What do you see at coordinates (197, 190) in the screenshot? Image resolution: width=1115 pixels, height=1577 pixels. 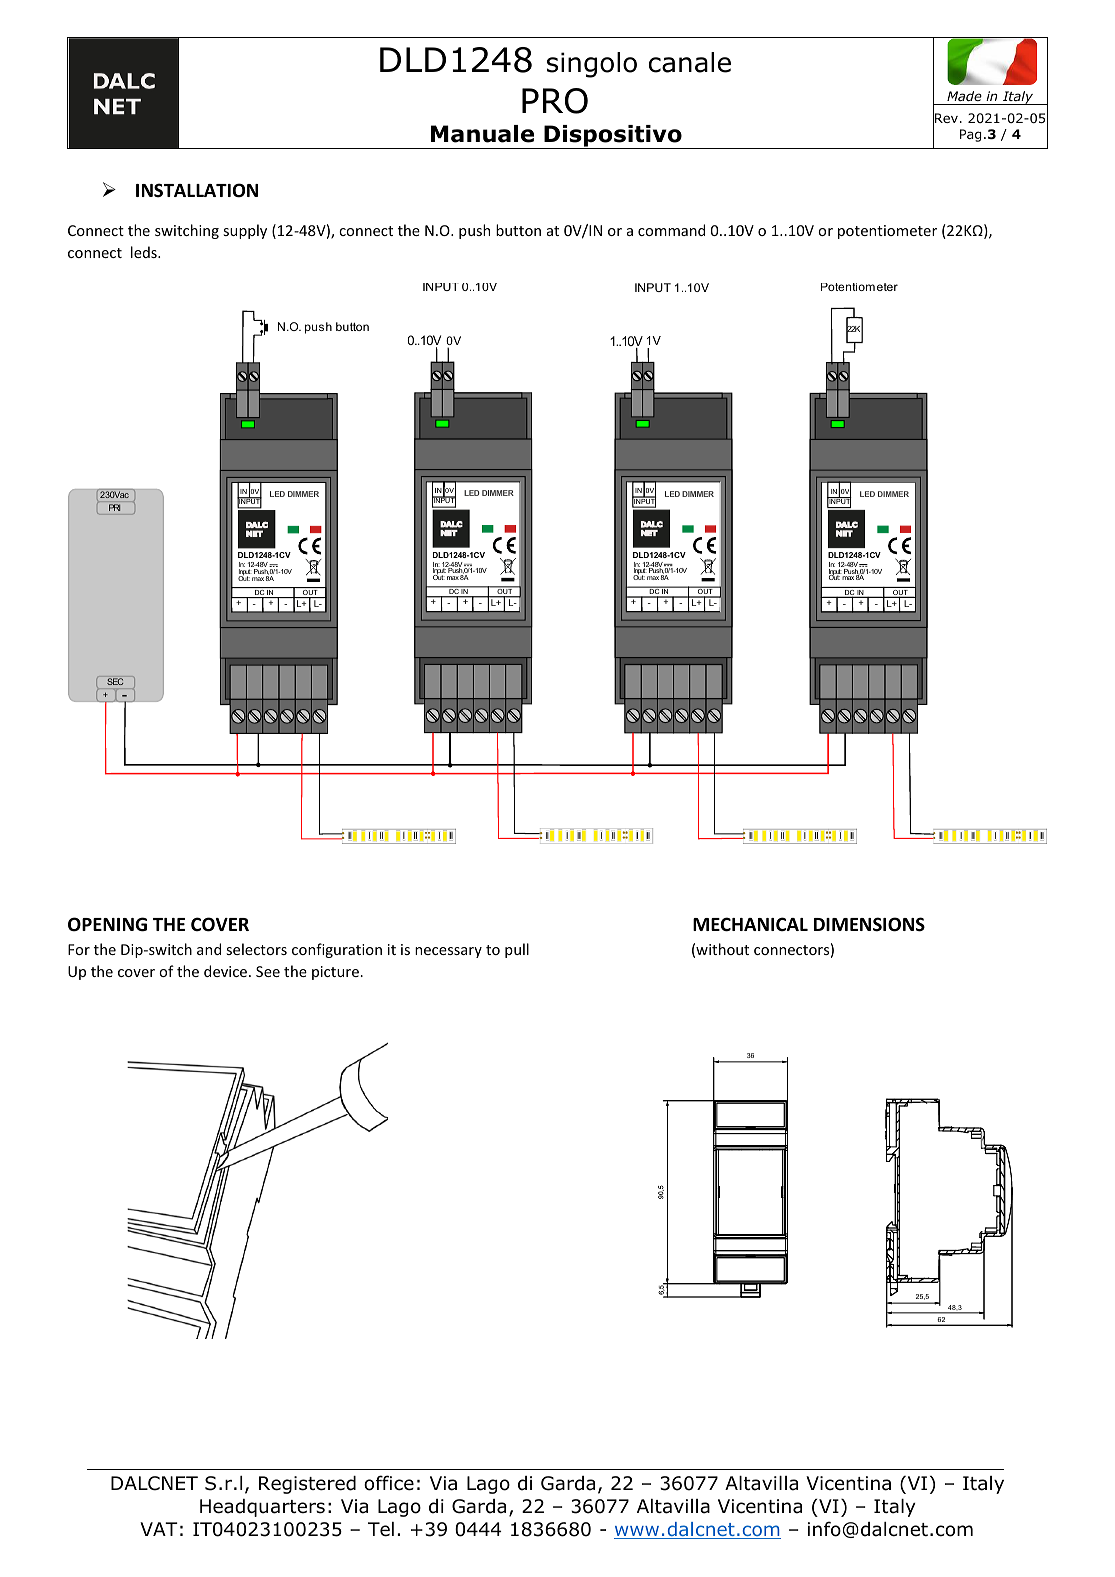 I see `INSTALLATION` at bounding box center [197, 190].
